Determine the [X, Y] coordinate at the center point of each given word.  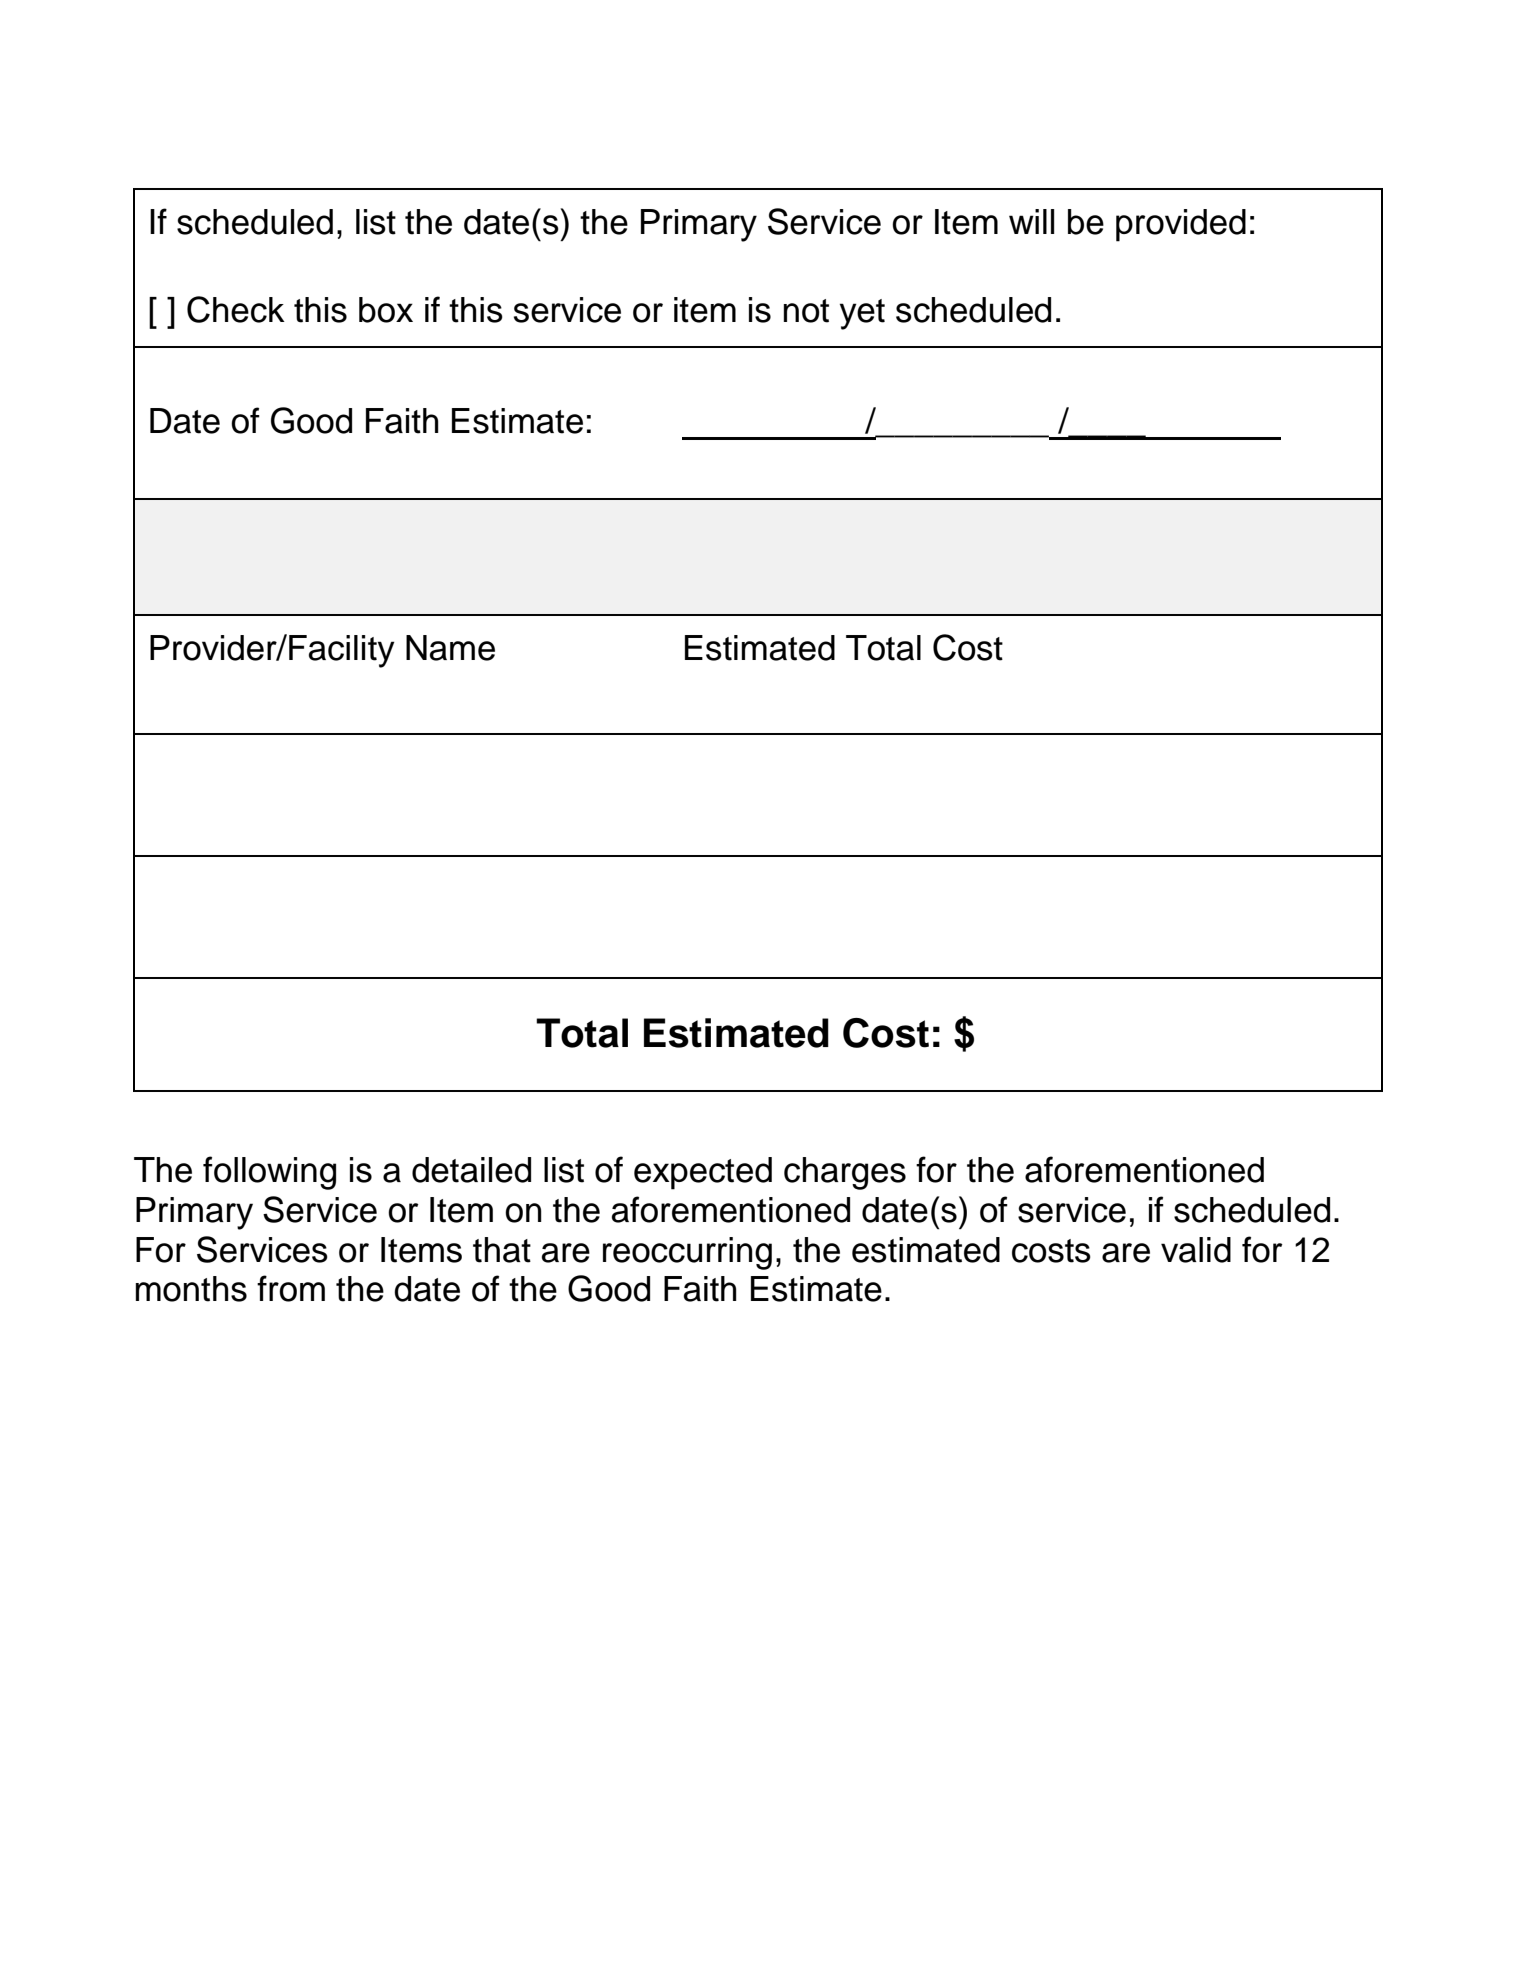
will [1031, 221]
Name [450, 648]
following [269, 1173]
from [291, 1288]
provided [1181, 225]
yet [862, 314]
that [502, 1250]
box [386, 310]
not [806, 311]
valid [1196, 1250]
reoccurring [687, 1253]
